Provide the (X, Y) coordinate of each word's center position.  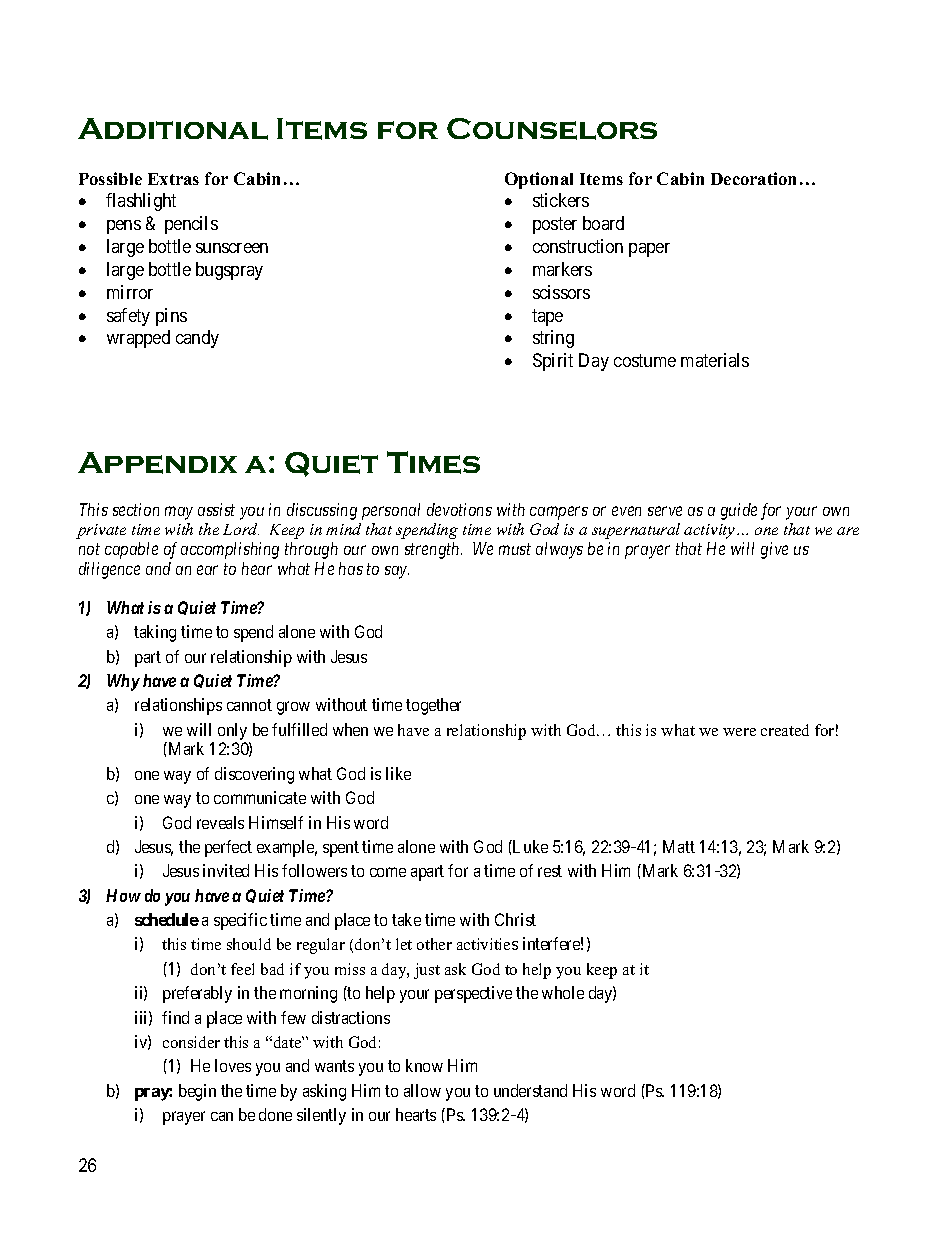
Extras (173, 179)
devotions (459, 509)
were (739, 732)
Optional (539, 180)
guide (739, 511)
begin (197, 1092)
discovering (254, 775)
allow (422, 1090)
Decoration (753, 178)
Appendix (157, 463)
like (398, 773)
